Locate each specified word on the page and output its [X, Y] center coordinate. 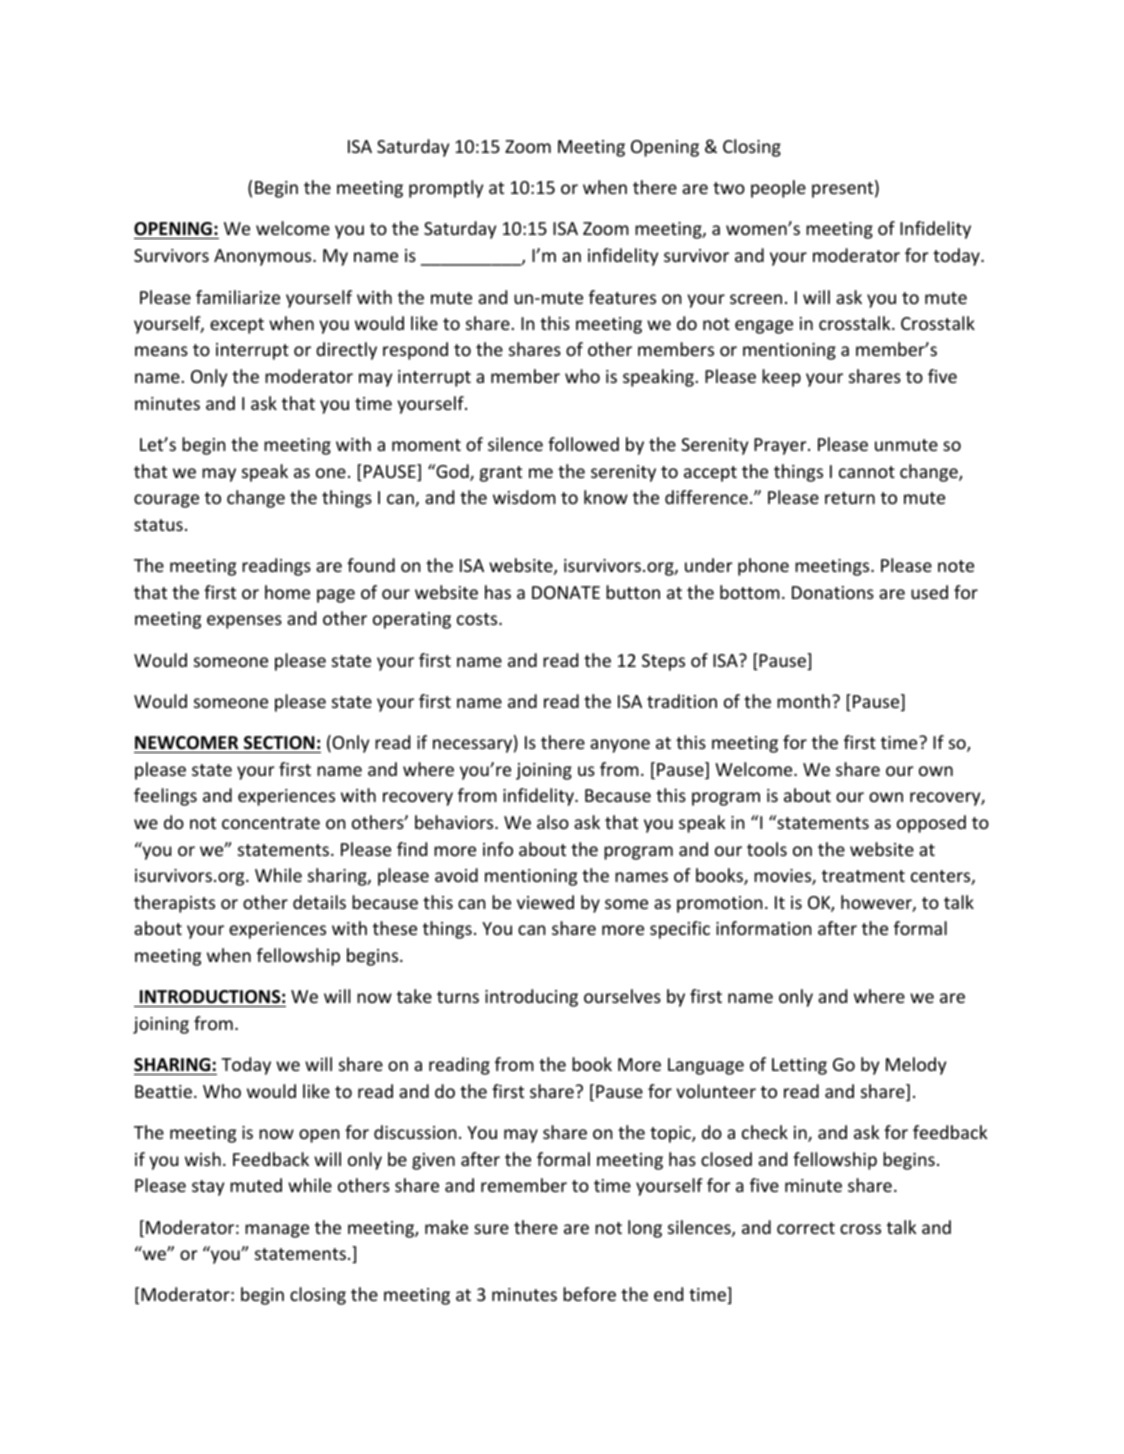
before [589, 1294]
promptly [446, 189]
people [778, 189]
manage [277, 1231]
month [803, 701]
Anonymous [264, 257]
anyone [620, 746]
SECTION [279, 743]
